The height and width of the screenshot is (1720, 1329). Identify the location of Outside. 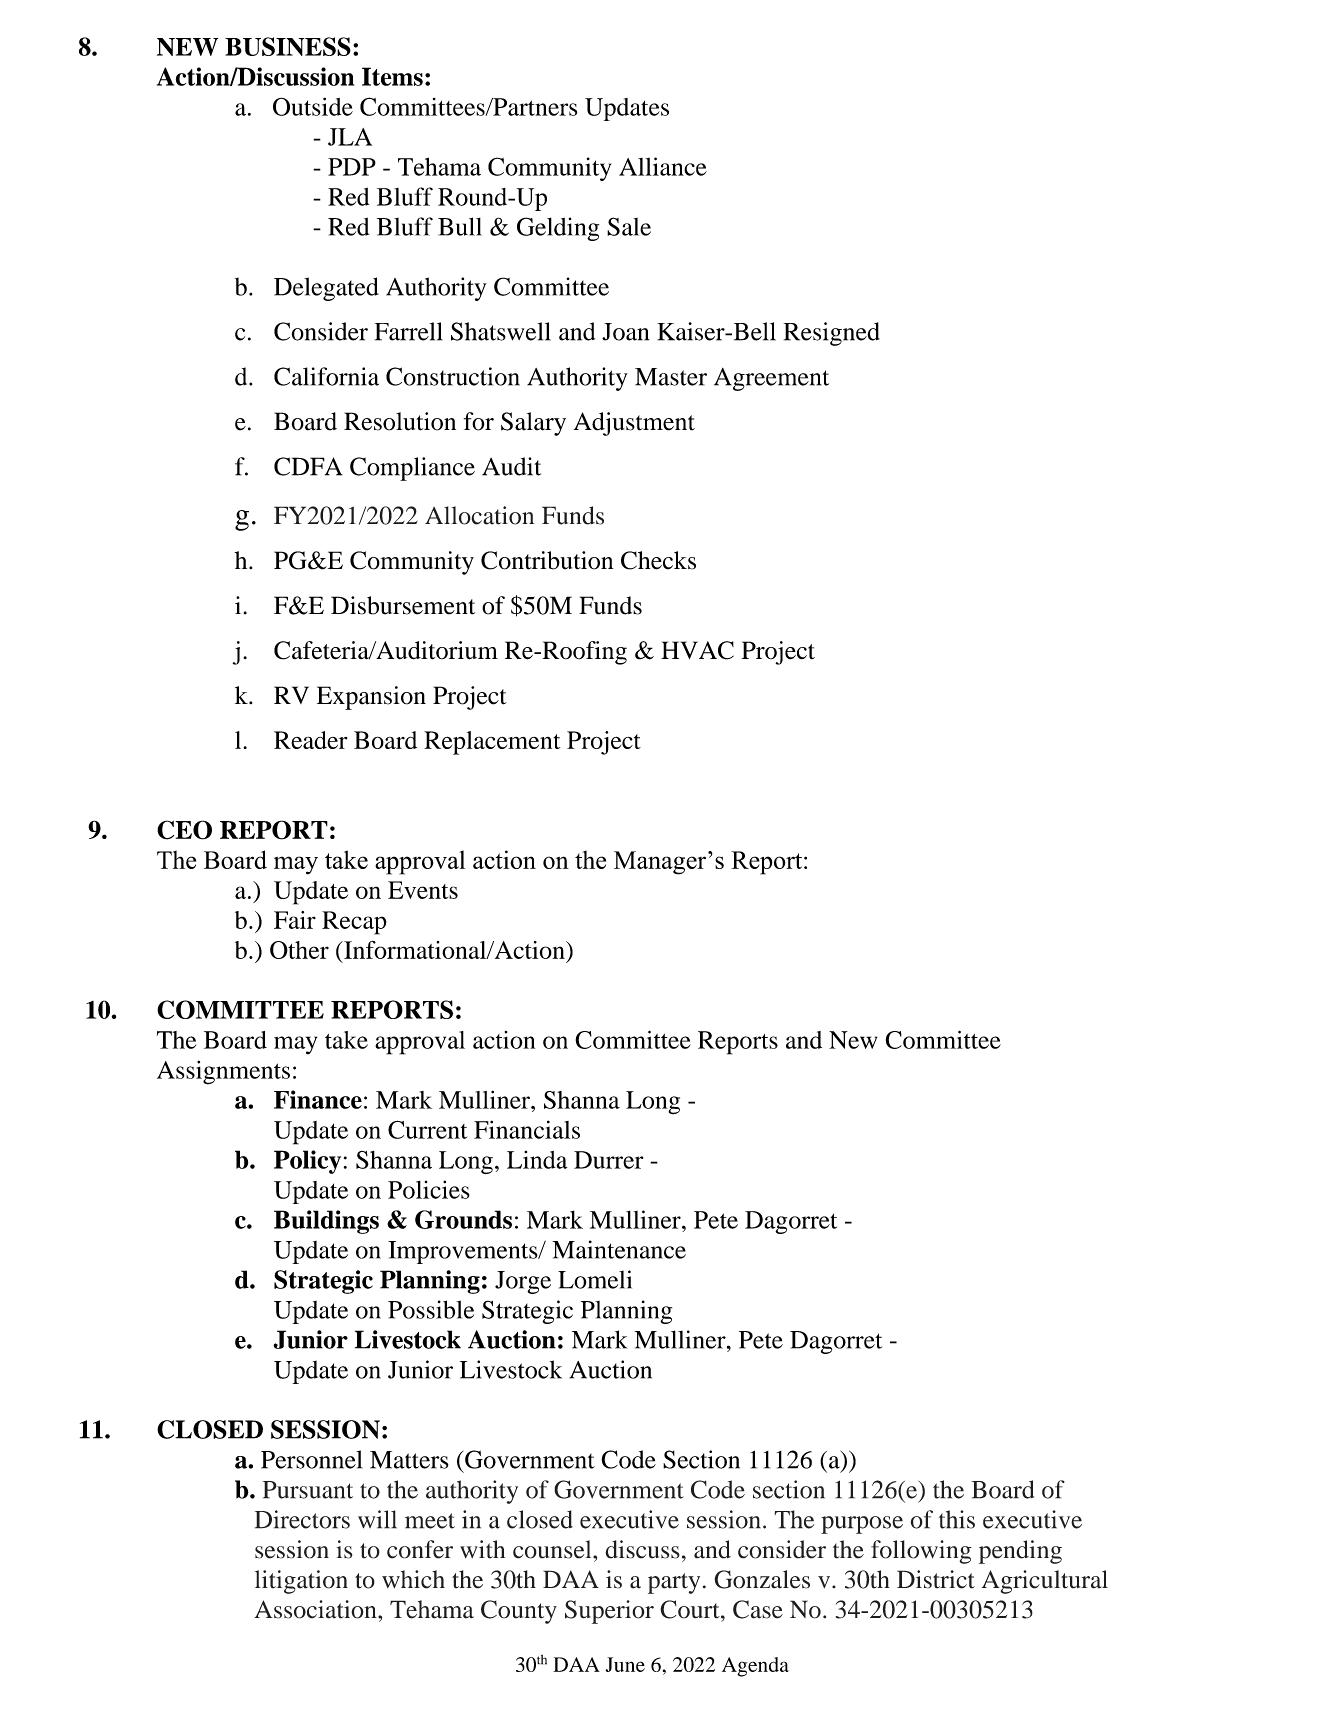
(313, 106).
